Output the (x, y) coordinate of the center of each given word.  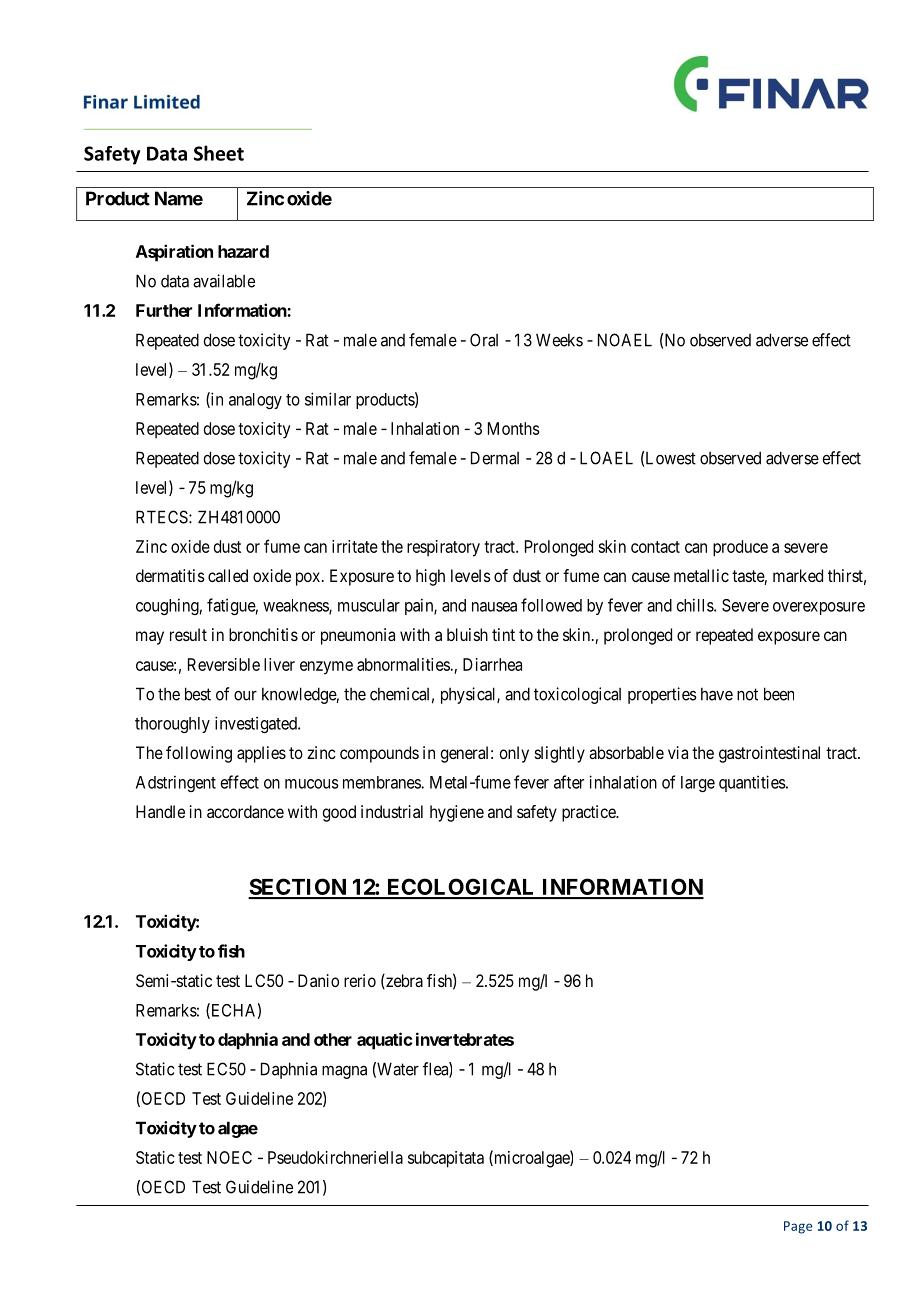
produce (740, 548)
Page (798, 1227)
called (228, 575)
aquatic (384, 1041)
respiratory (443, 548)
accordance (245, 811)
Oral (484, 340)
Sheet (219, 153)
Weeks (559, 340)
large (698, 784)
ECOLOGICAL (461, 888)
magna (344, 1072)
